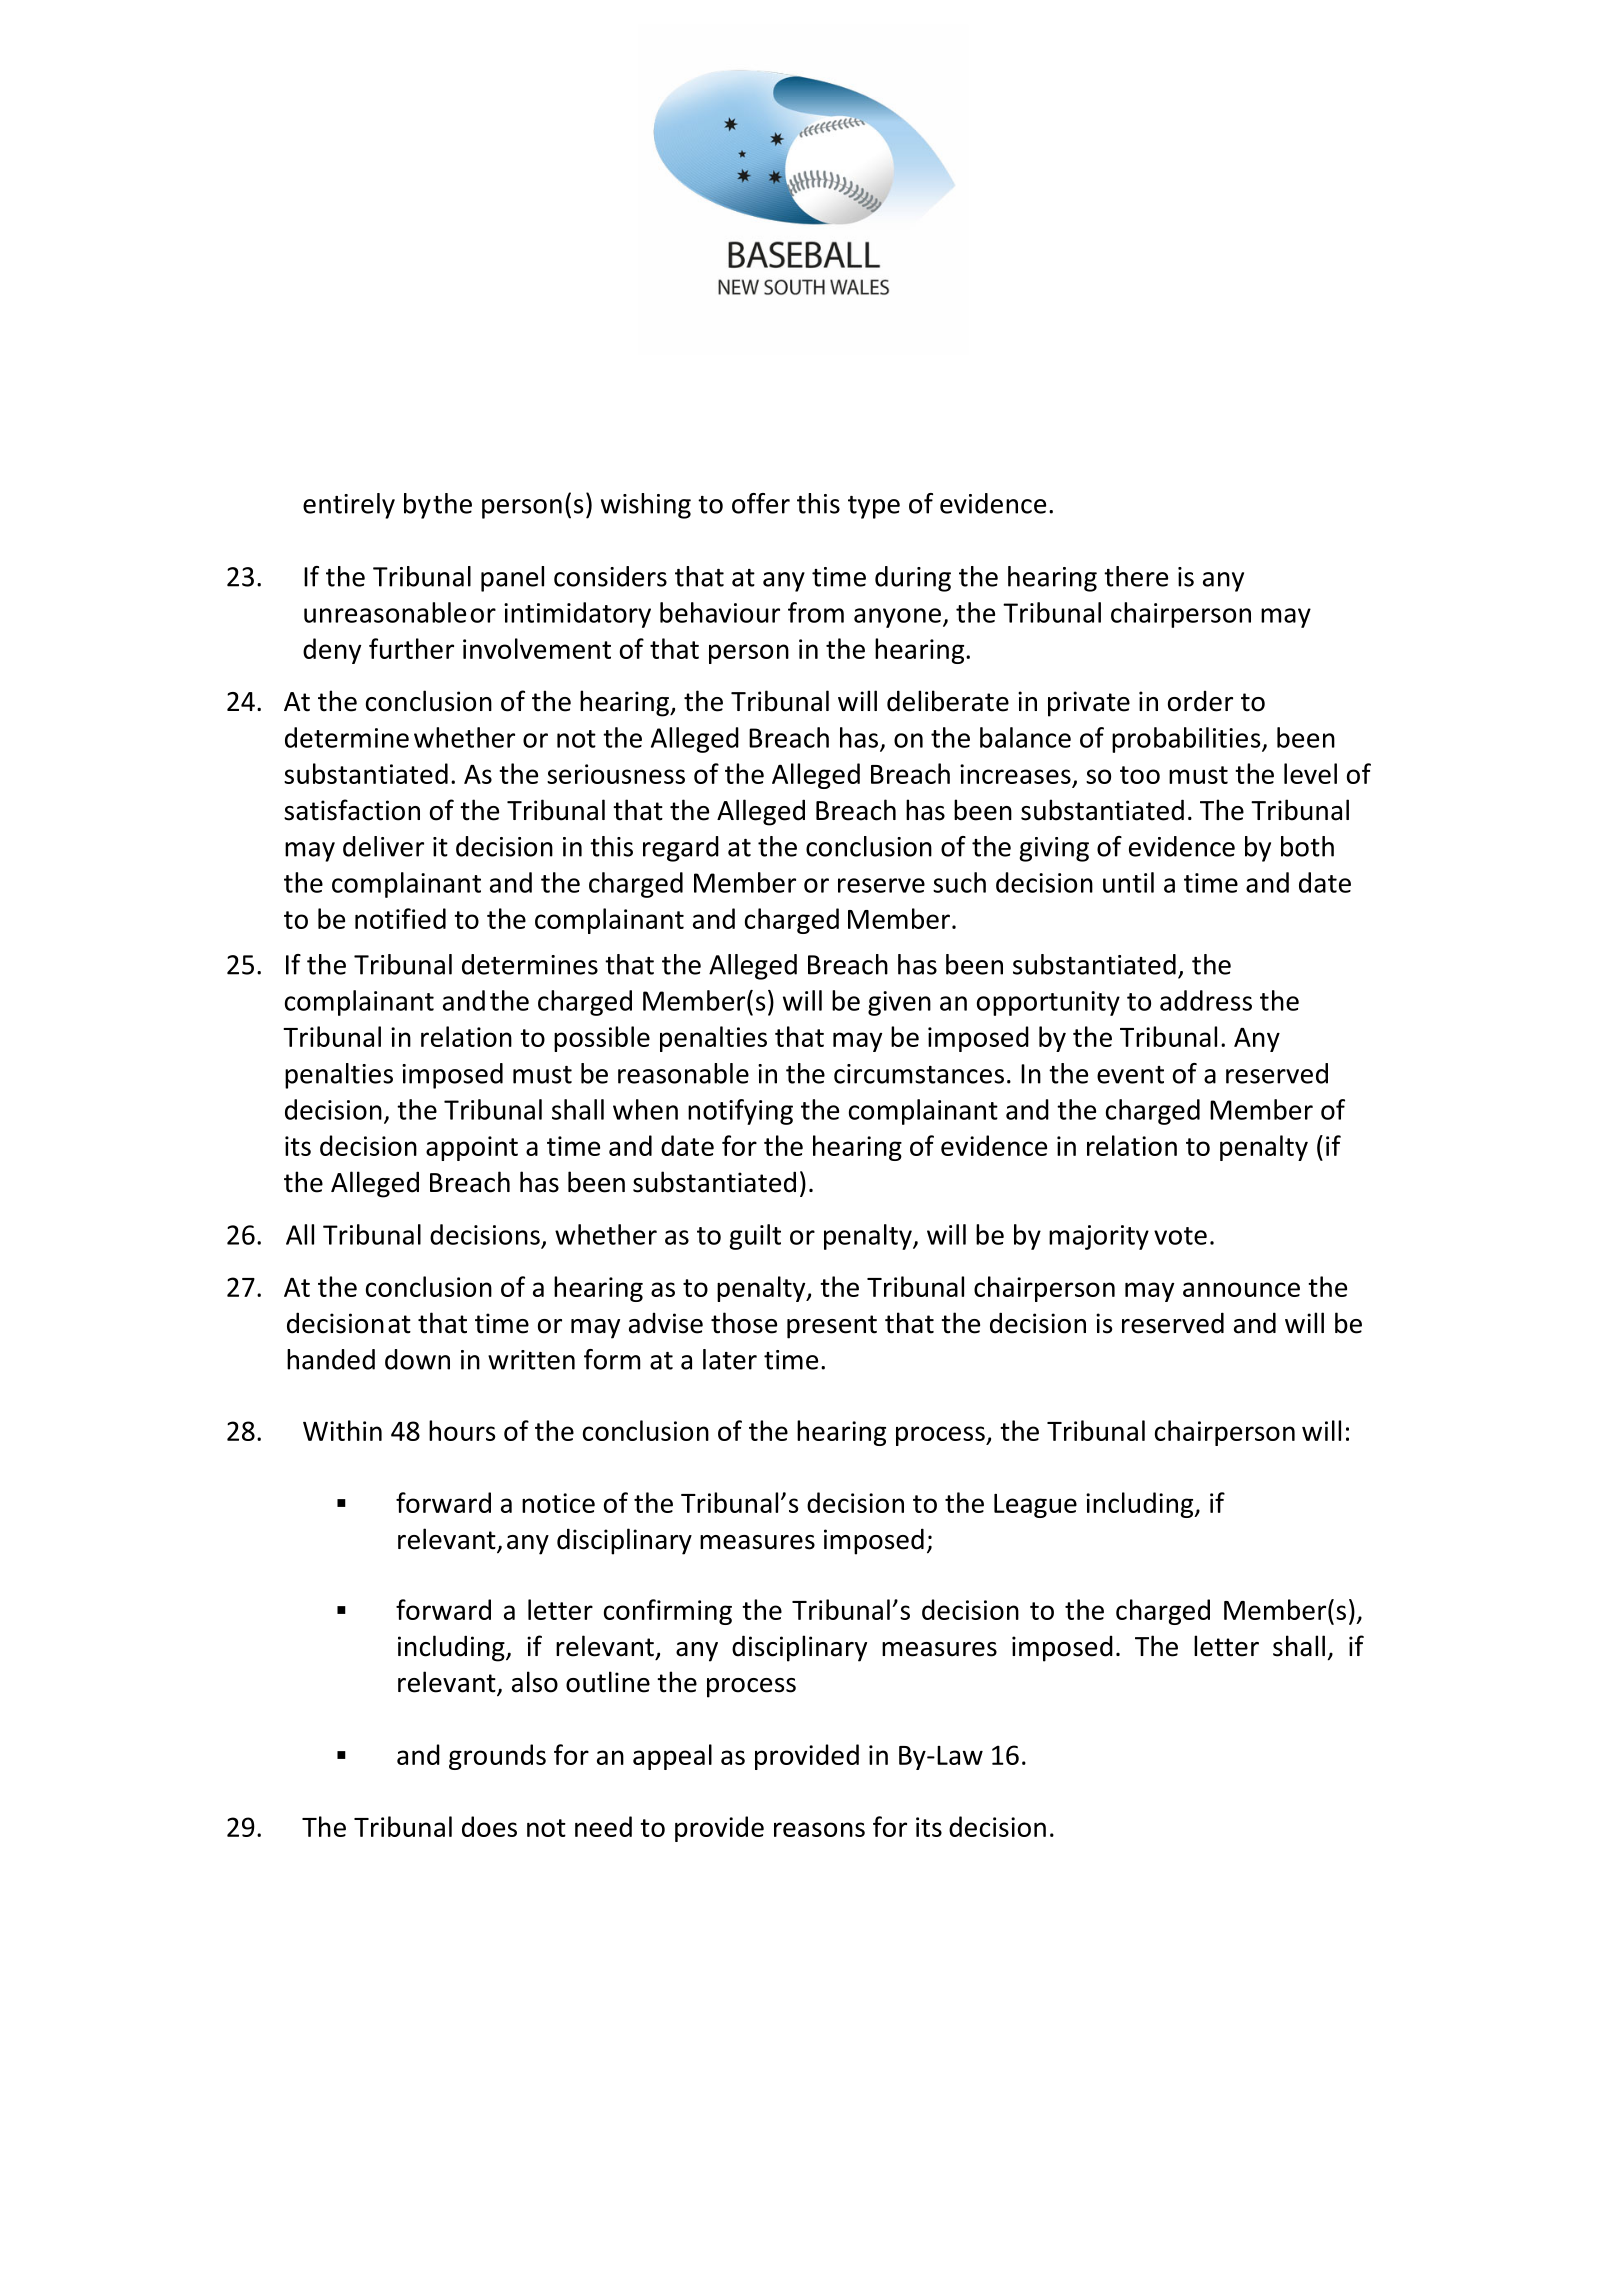 This document has width=1609, height=2276. What do you see at coordinates (819, 1829) in the document?
I see `reasons` at bounding box center [819, 1829].
